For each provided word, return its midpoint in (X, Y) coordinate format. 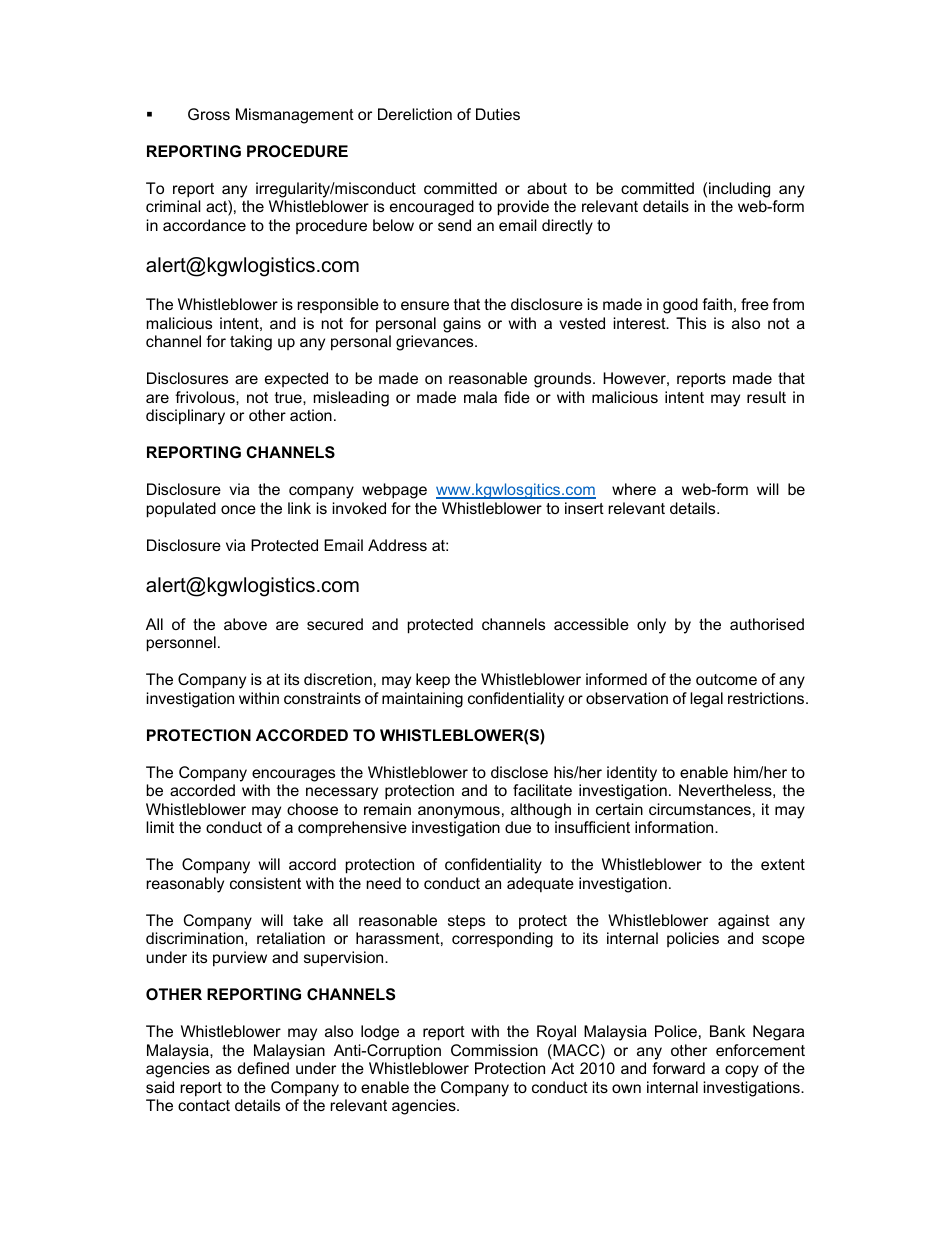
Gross (209, 114)
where (634, 489)
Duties (498, 114)
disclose (519, 772)
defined (263, 1068)
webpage (394, 491)
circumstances (700, 809)
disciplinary (185, 417)
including (739, 191)
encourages (293, 775)
